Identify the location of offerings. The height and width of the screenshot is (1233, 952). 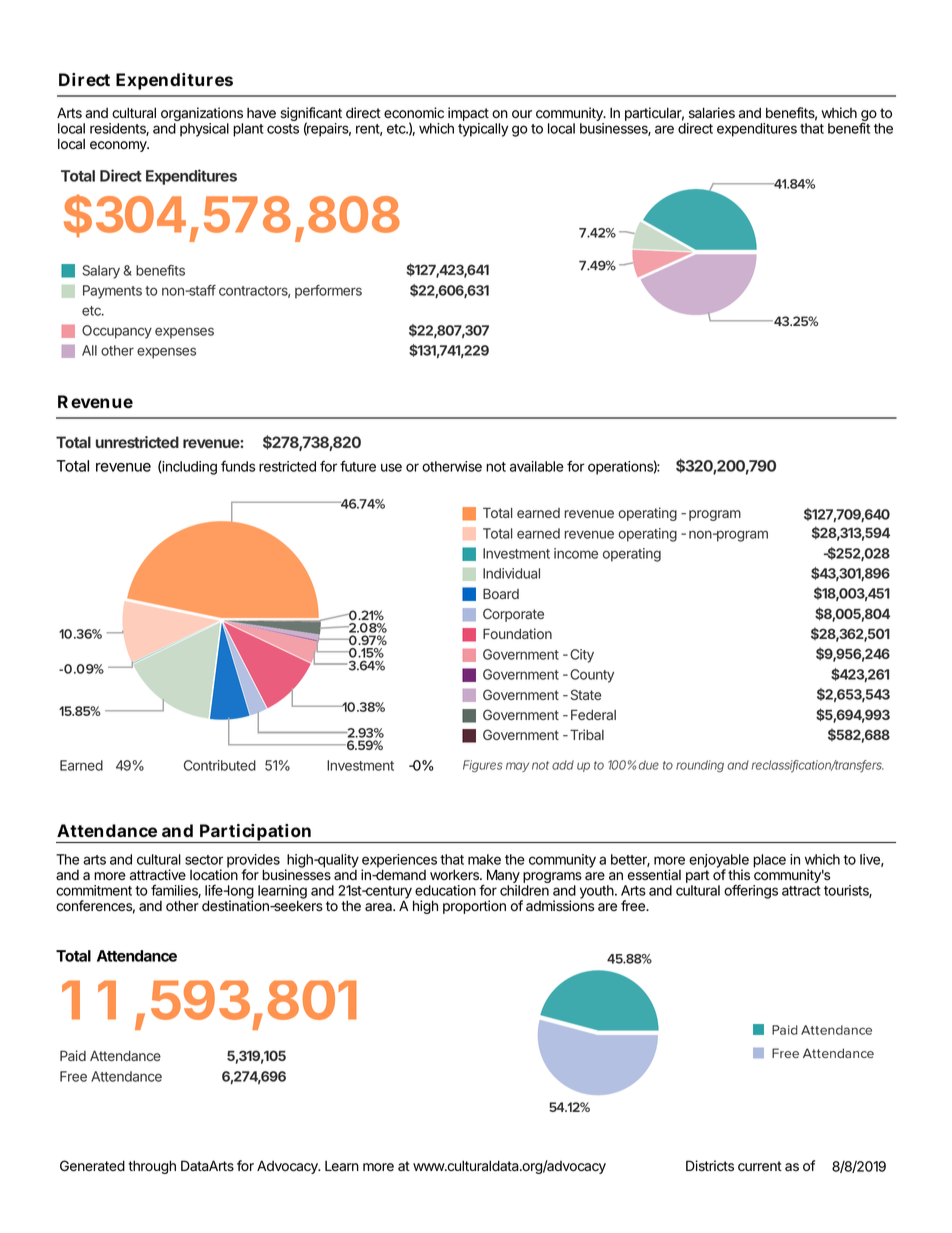
(751, 892).
